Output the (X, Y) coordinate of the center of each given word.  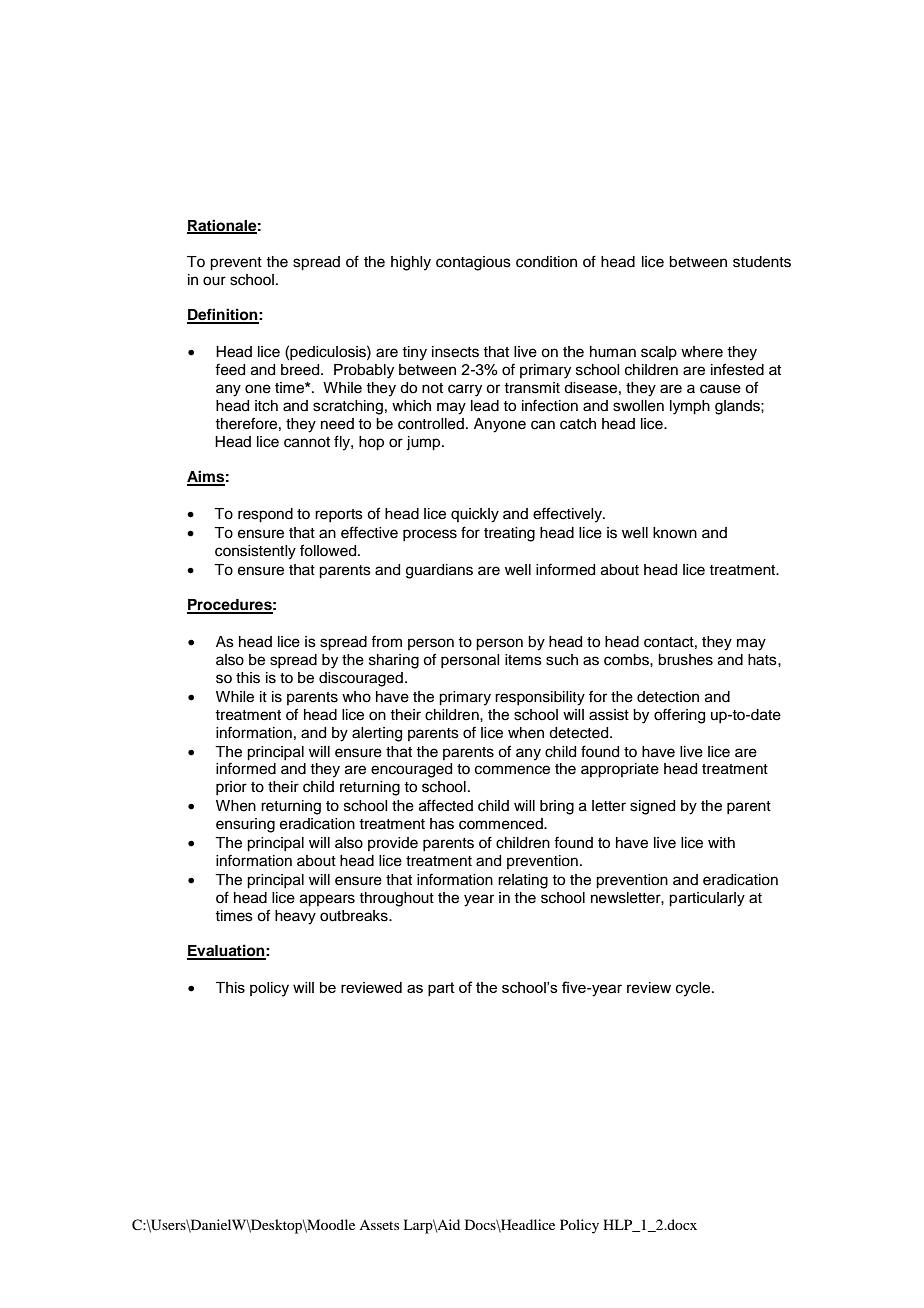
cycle (694, 989)
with (721, 842)
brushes (685, 660)
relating (523, 881)
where (702, 352)
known (675, 533)
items (523, 660)
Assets (379, 1225)
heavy (295, 917)
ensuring (245, 825)
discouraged (361, 679)
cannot (307, 442)
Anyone (500, 425)
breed (301, 370)
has (442, 824)
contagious (473, 263)
